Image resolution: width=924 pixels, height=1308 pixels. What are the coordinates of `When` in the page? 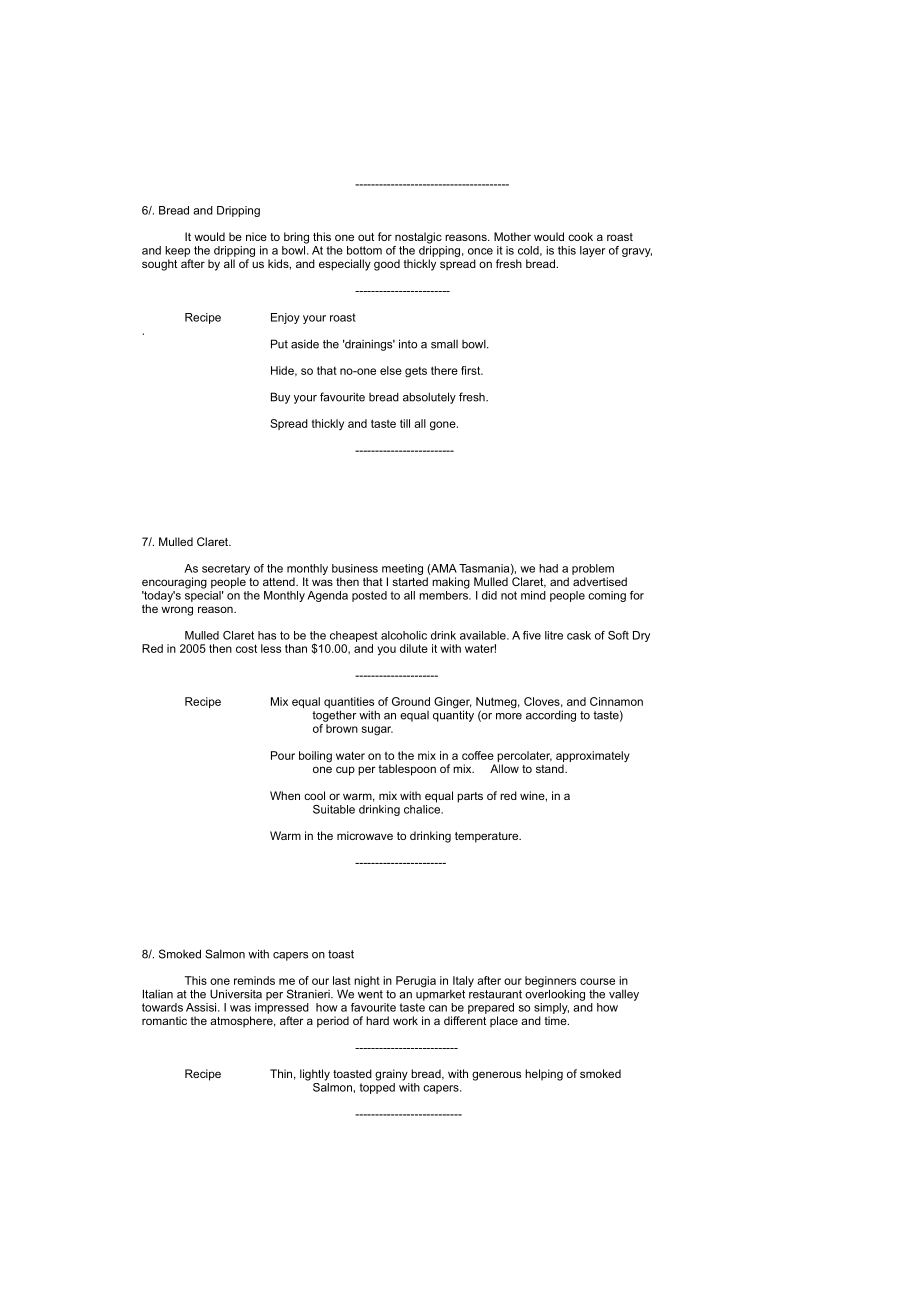 It's located at (285, 795).
